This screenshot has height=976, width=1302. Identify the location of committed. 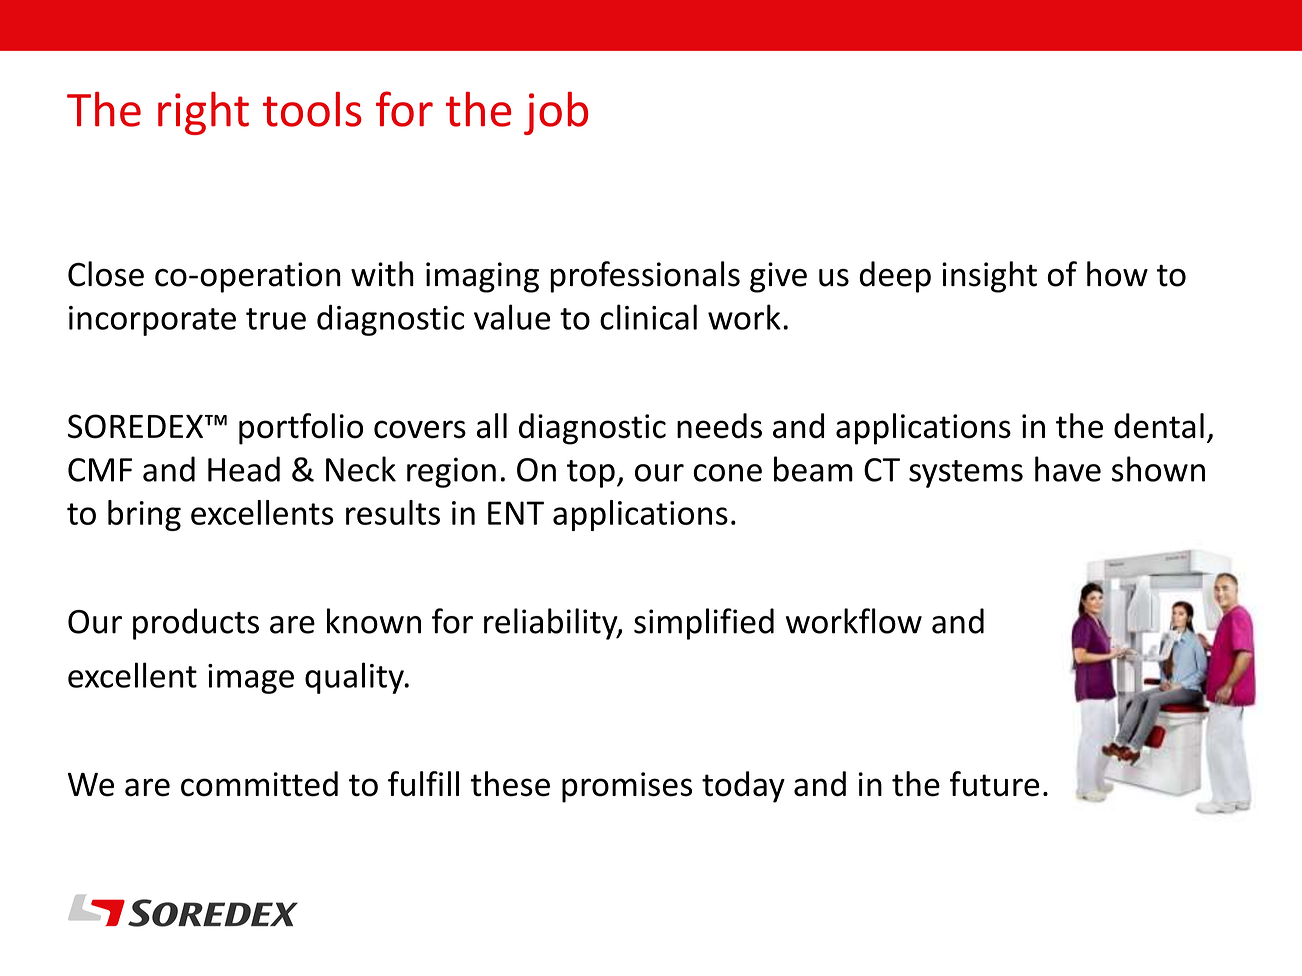
(259, 784).
